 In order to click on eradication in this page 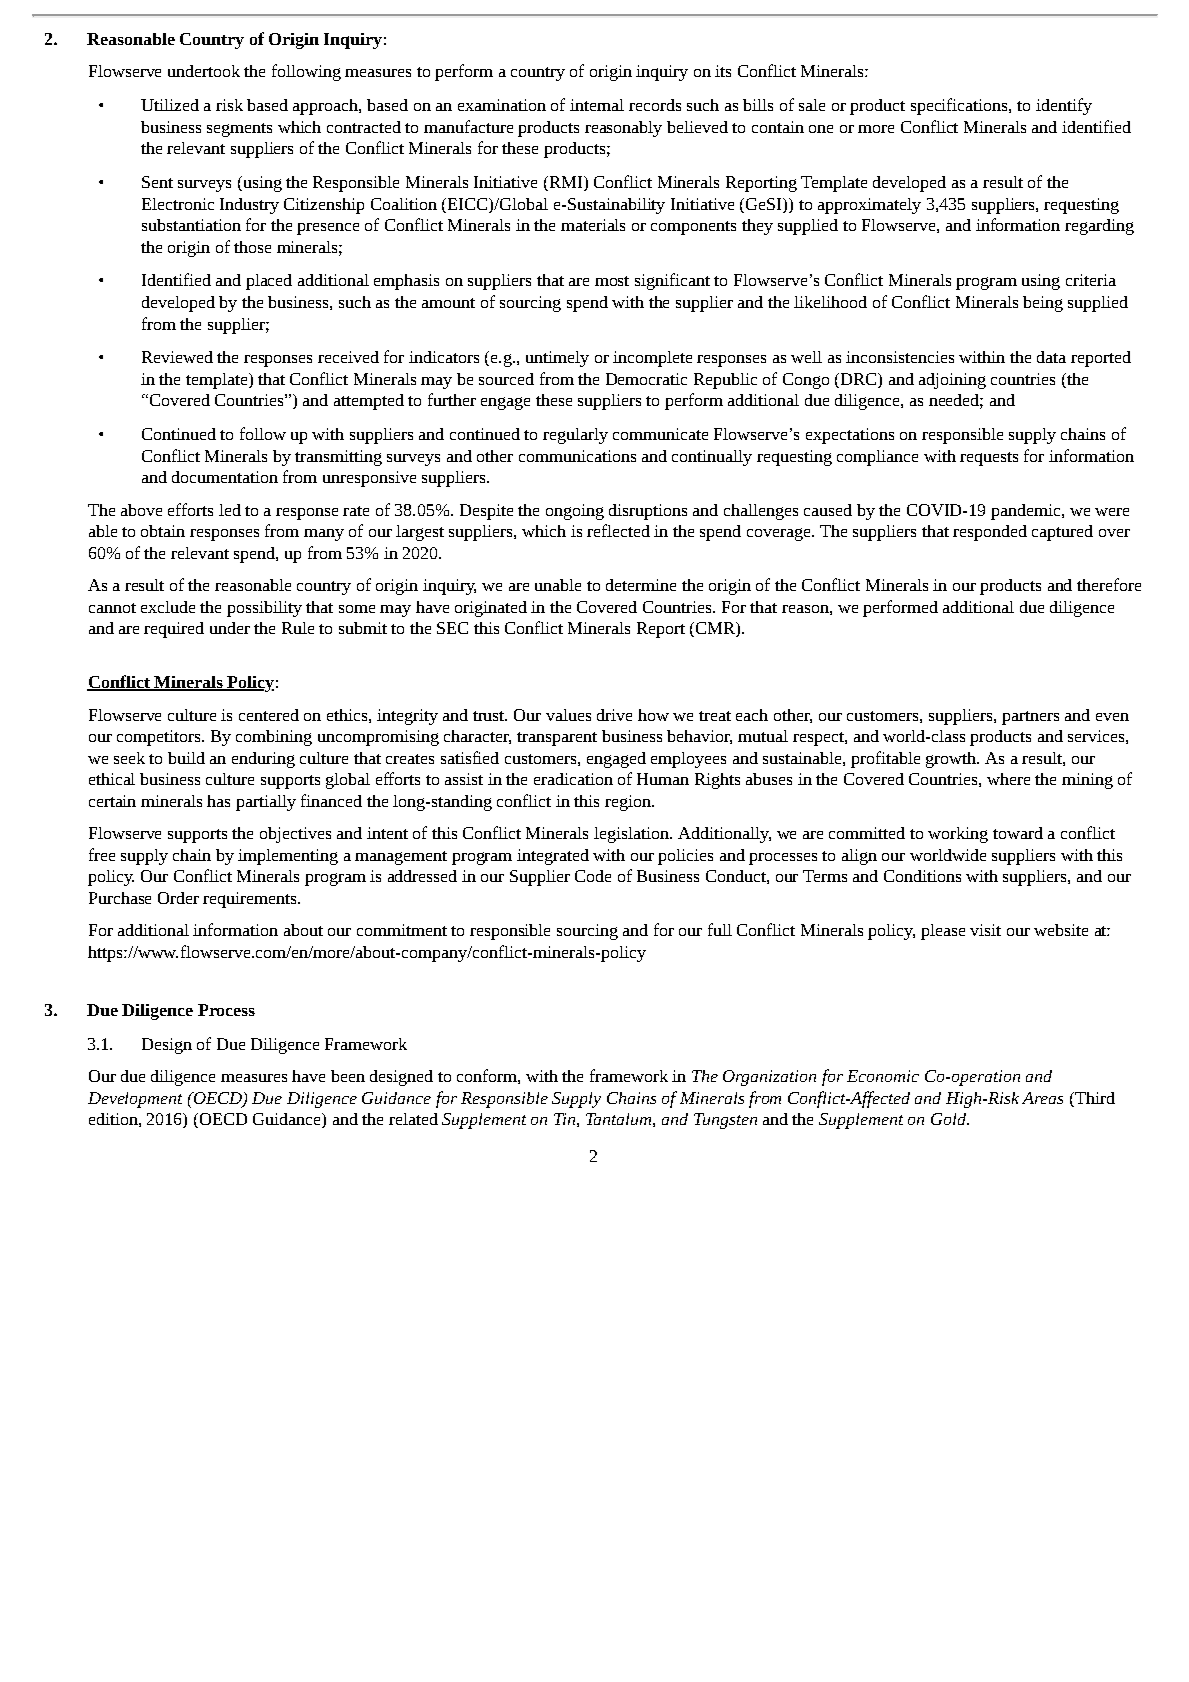, I will do `click(573, 779)`.
